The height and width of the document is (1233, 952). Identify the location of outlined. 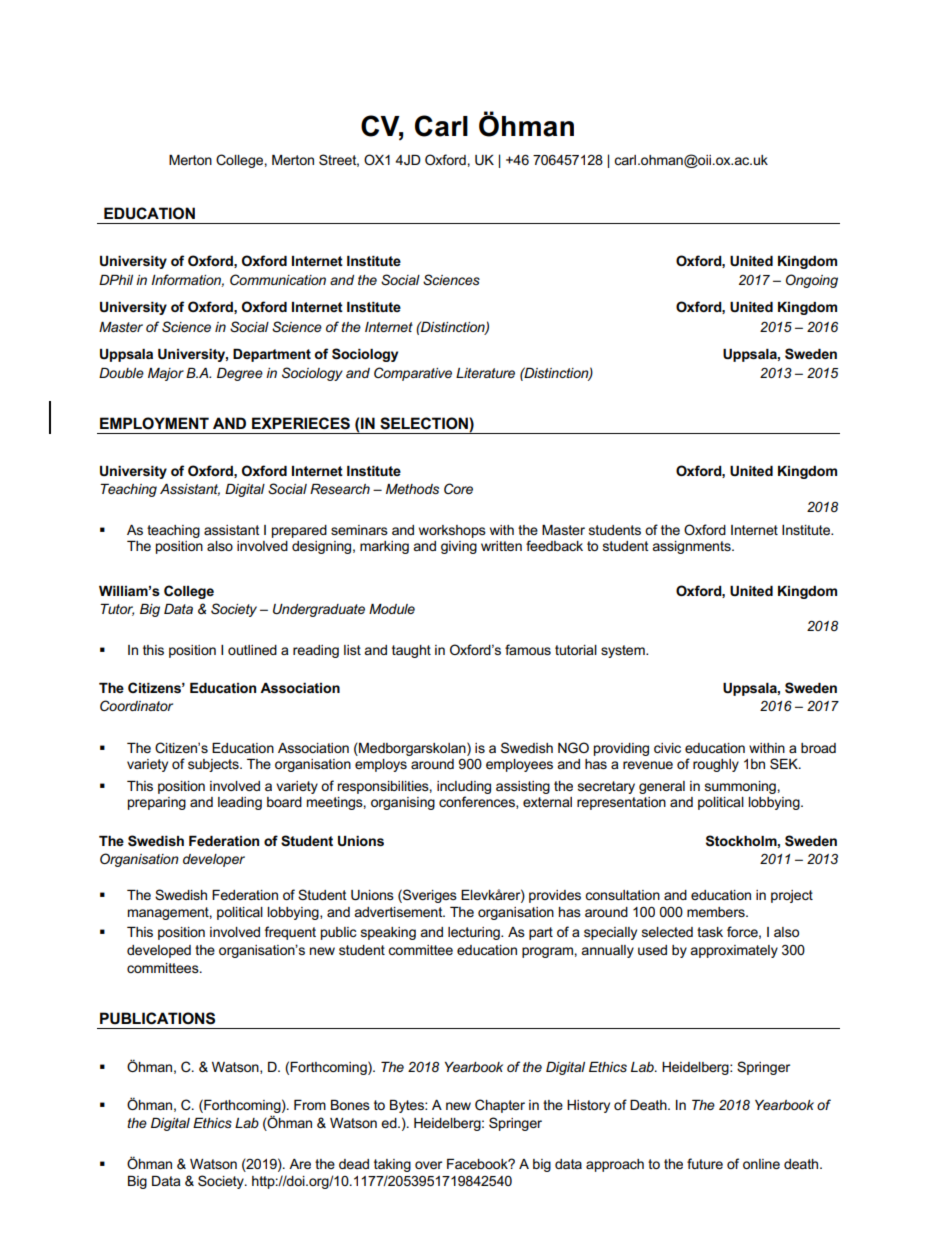
(252, 650).
